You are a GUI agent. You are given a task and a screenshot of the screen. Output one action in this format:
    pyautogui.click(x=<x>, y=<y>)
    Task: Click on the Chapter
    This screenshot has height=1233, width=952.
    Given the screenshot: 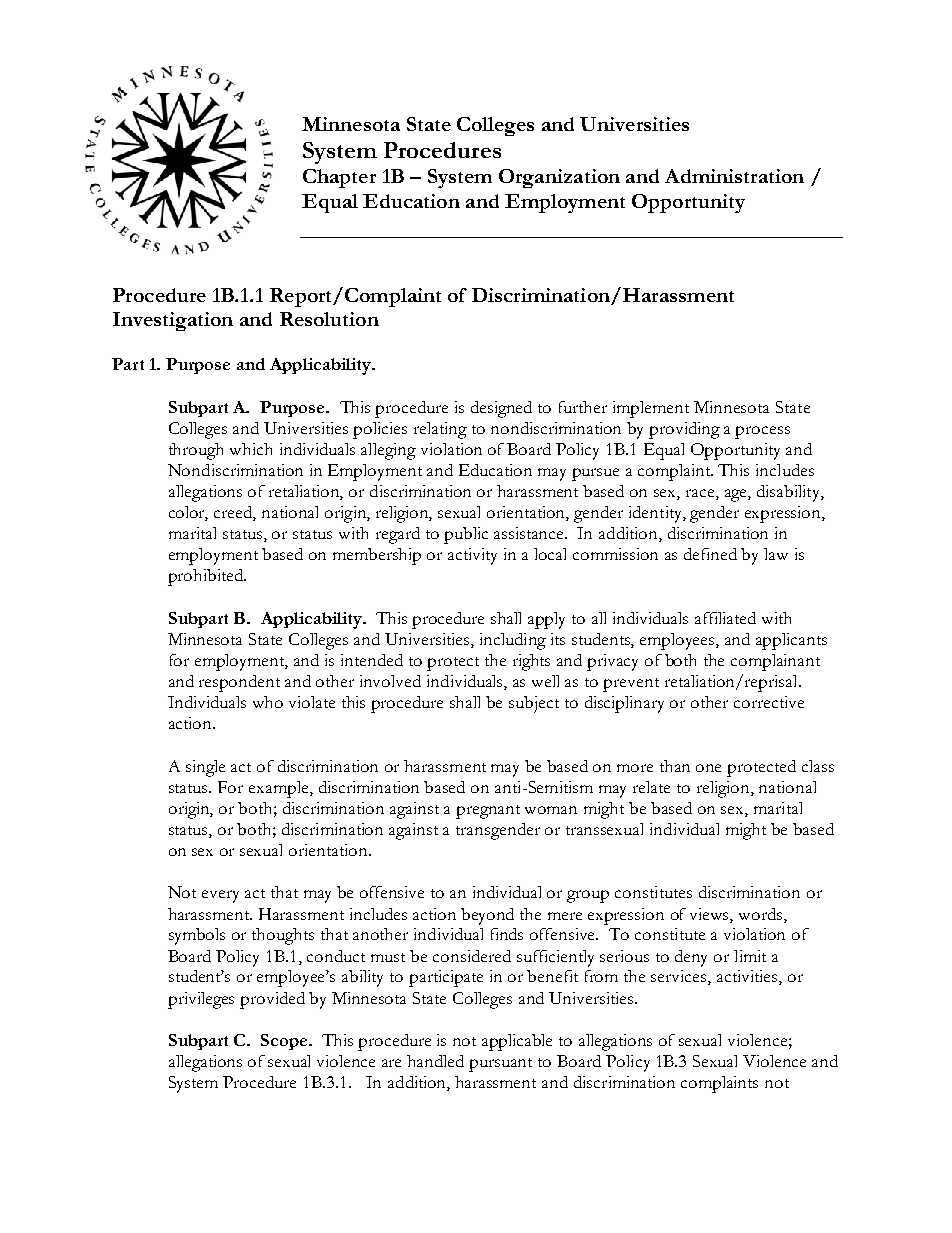 What is the action you would take?
    pyautogui.click(x=339, y=178)
